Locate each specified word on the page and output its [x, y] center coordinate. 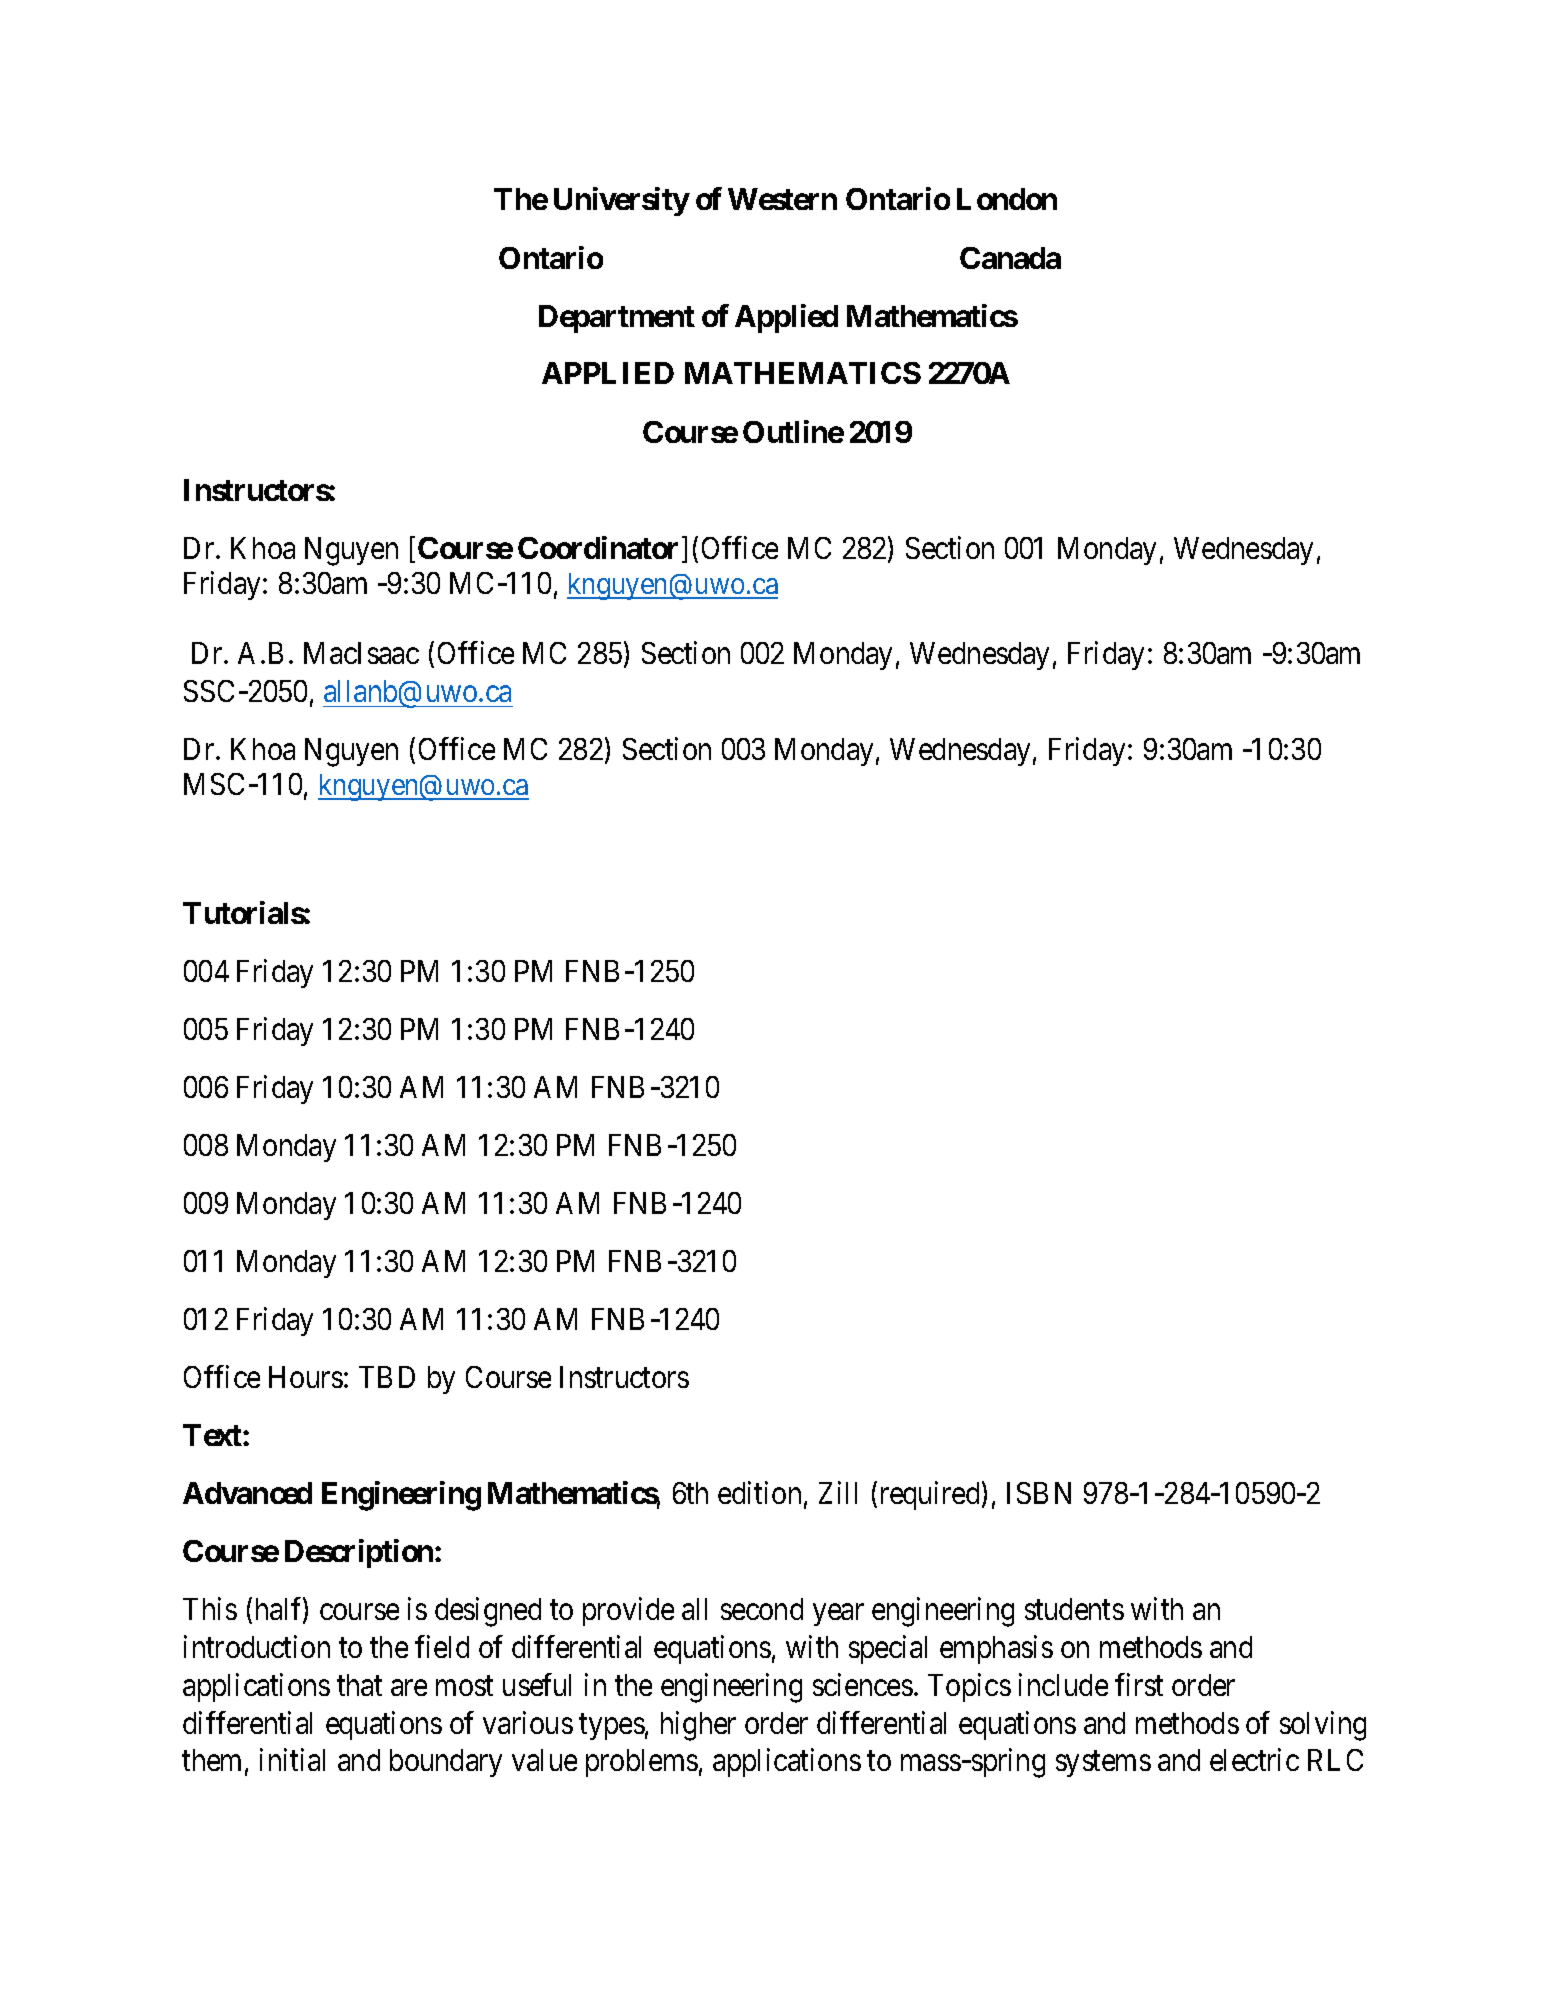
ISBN [1039, 1493]
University [621, 201]
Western [782, 199]
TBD [387, 1377]
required [930, 1495]
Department [617, 319]
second [762, 1609]
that [359, 1685]
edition [759, 1492]
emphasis [996, 1649]
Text [213, 1435]
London [1007, 199]
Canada [1010, 258]
